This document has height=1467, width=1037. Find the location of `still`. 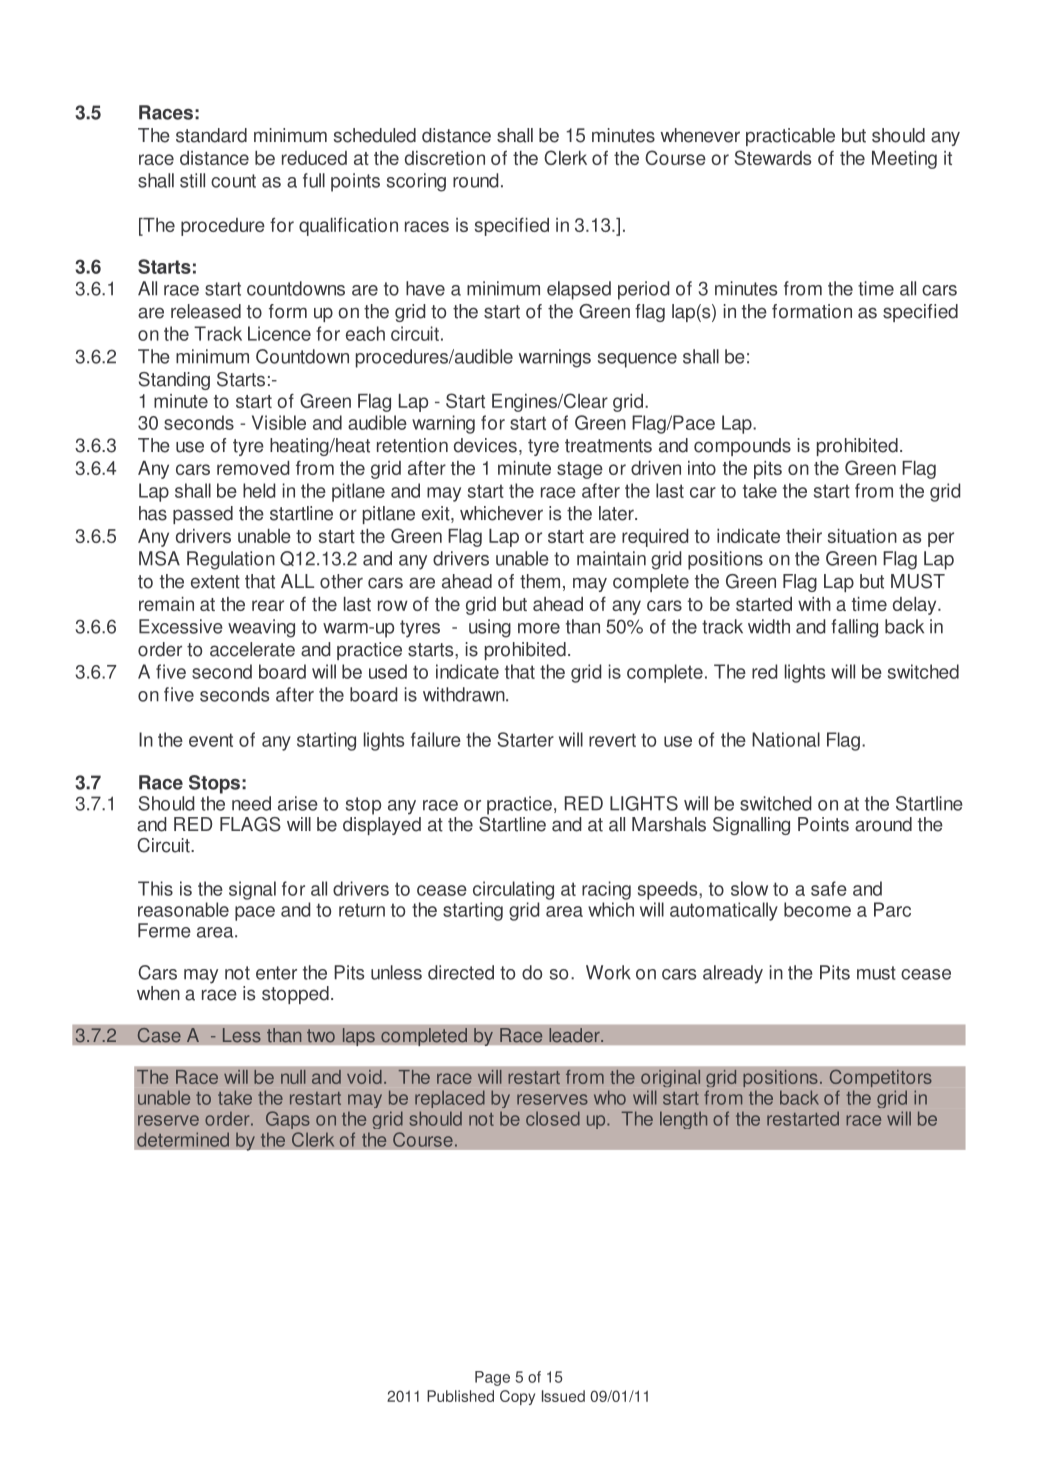

still is located at coordinates (192, 180).
